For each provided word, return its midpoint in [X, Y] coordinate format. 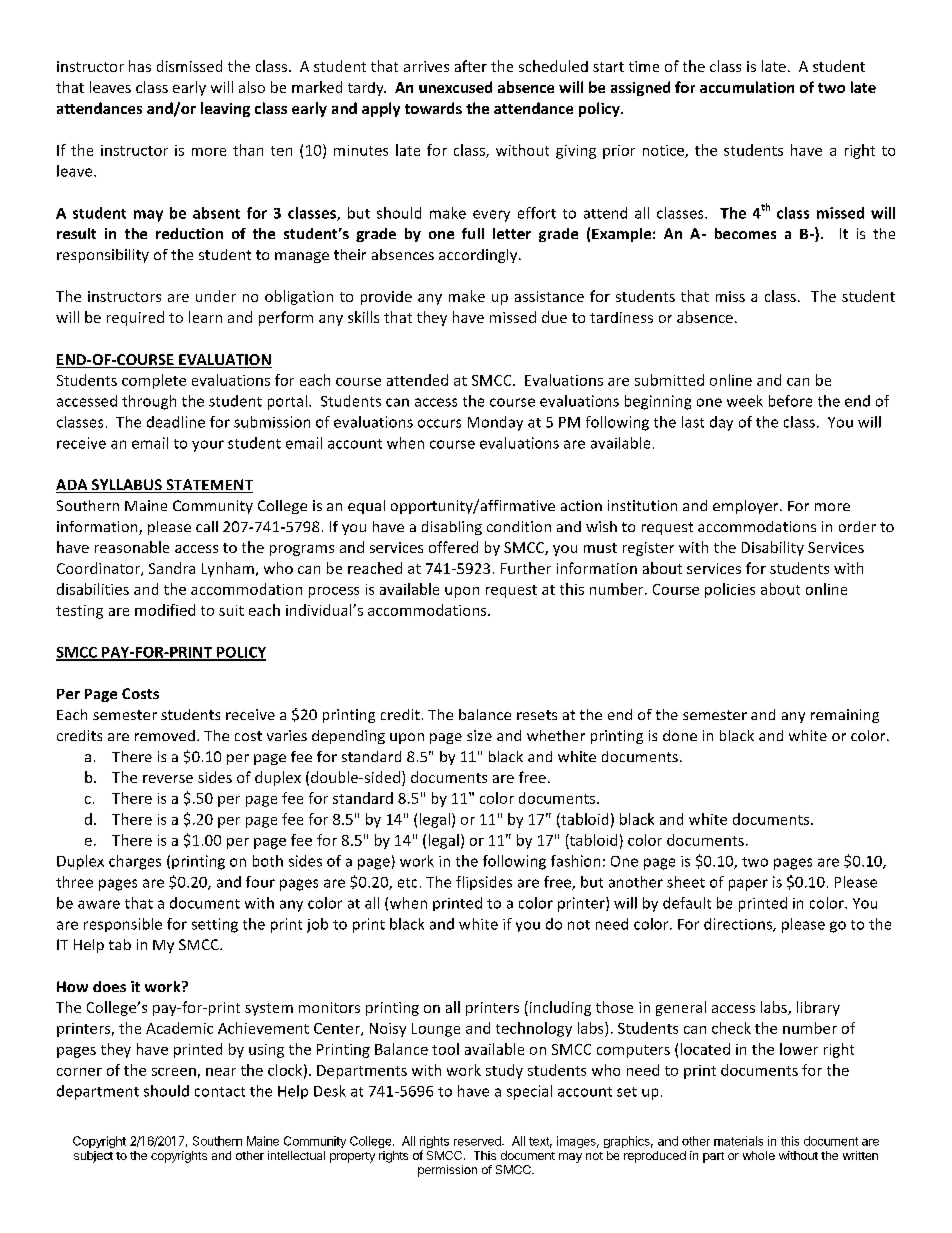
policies [730, 590]
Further [526, 568]
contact [220, 1092]
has [140, 66]
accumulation [747, 87]
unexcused [455, 87]
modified [165, 610]
